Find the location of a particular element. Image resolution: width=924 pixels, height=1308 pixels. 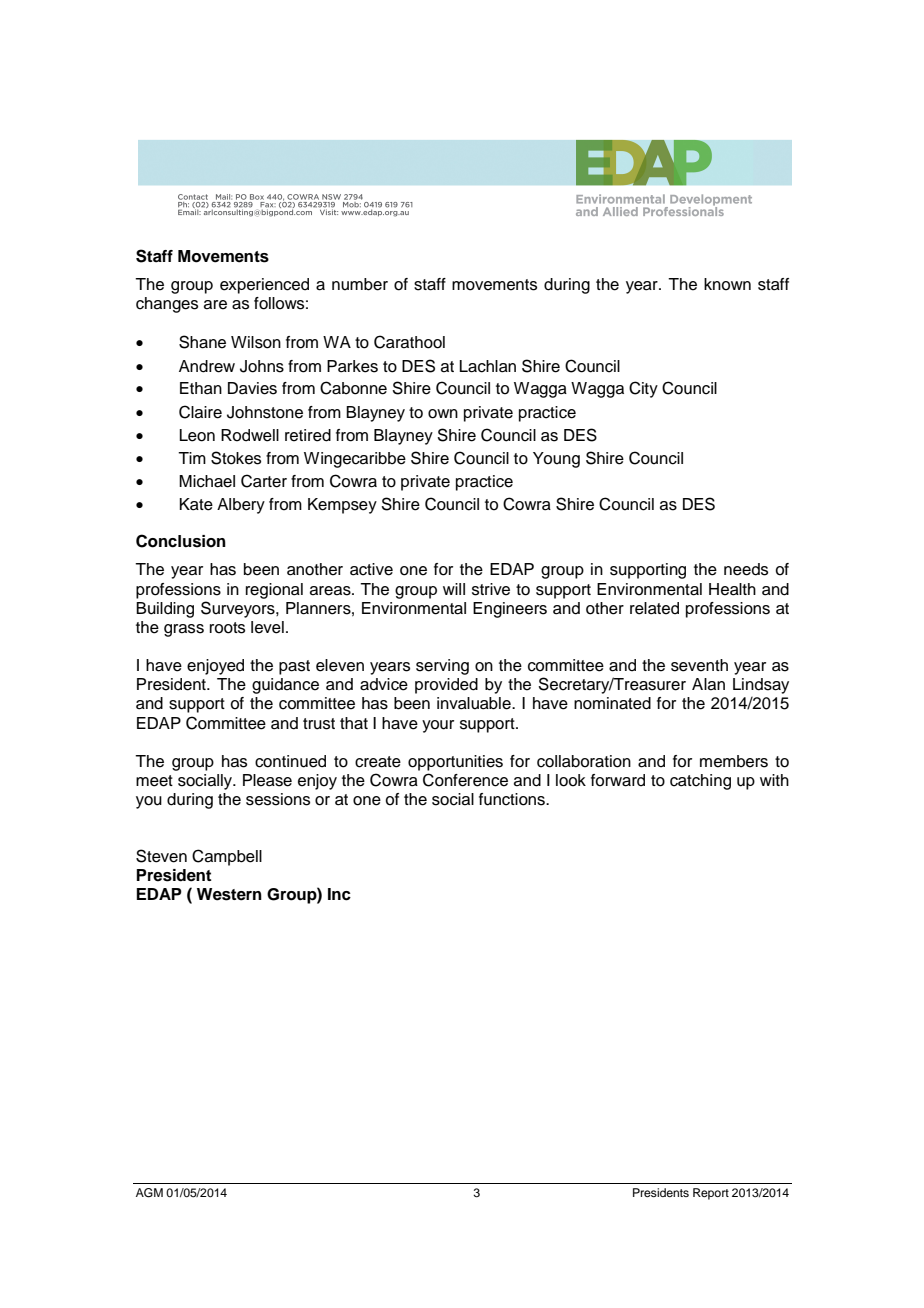

Lachlan is located at coordinates (488, 366).
